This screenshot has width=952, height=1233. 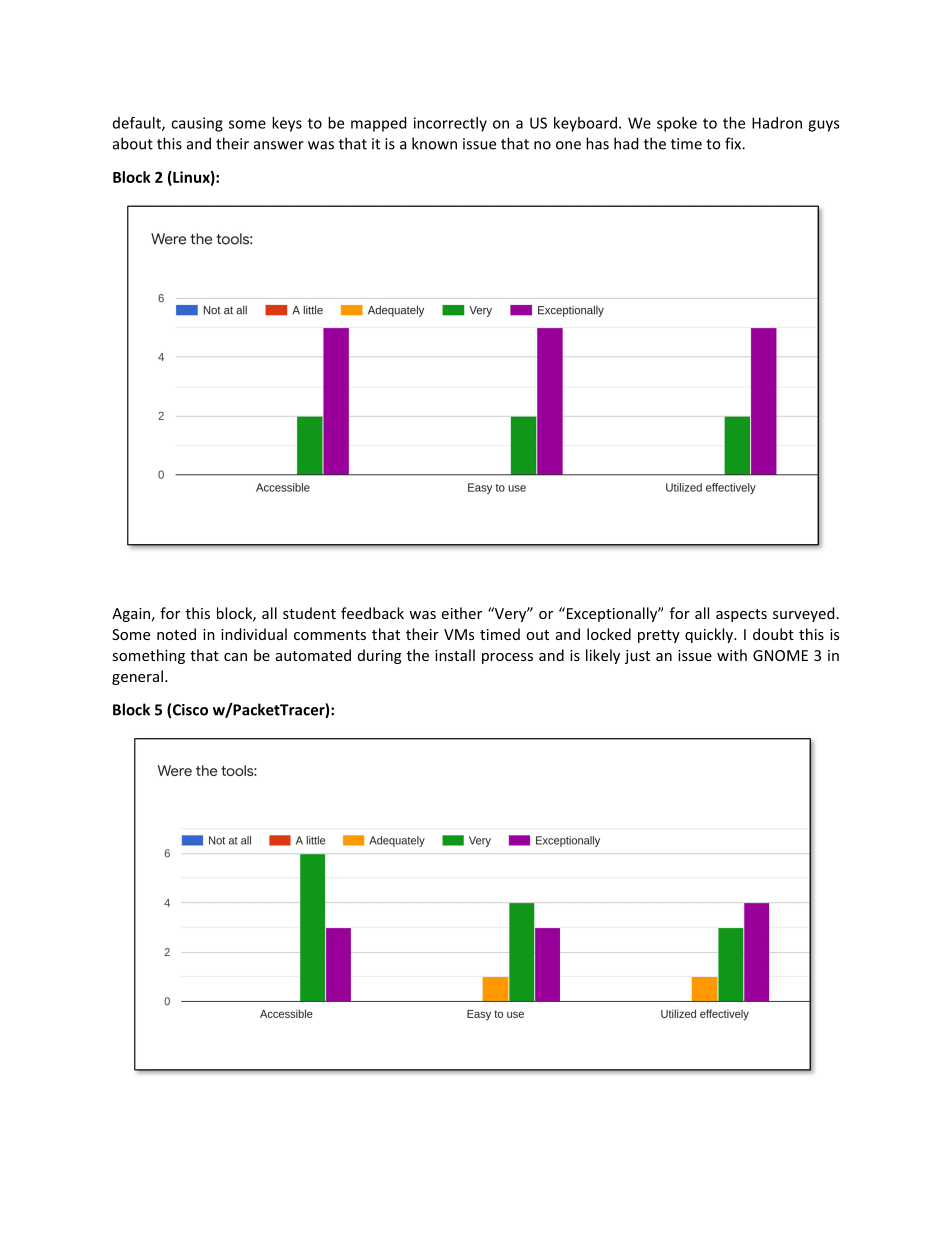 What do you see at coordinates (777, 123) in the screenshot?
I see `Hadron` at bounding box center [777, 123].
